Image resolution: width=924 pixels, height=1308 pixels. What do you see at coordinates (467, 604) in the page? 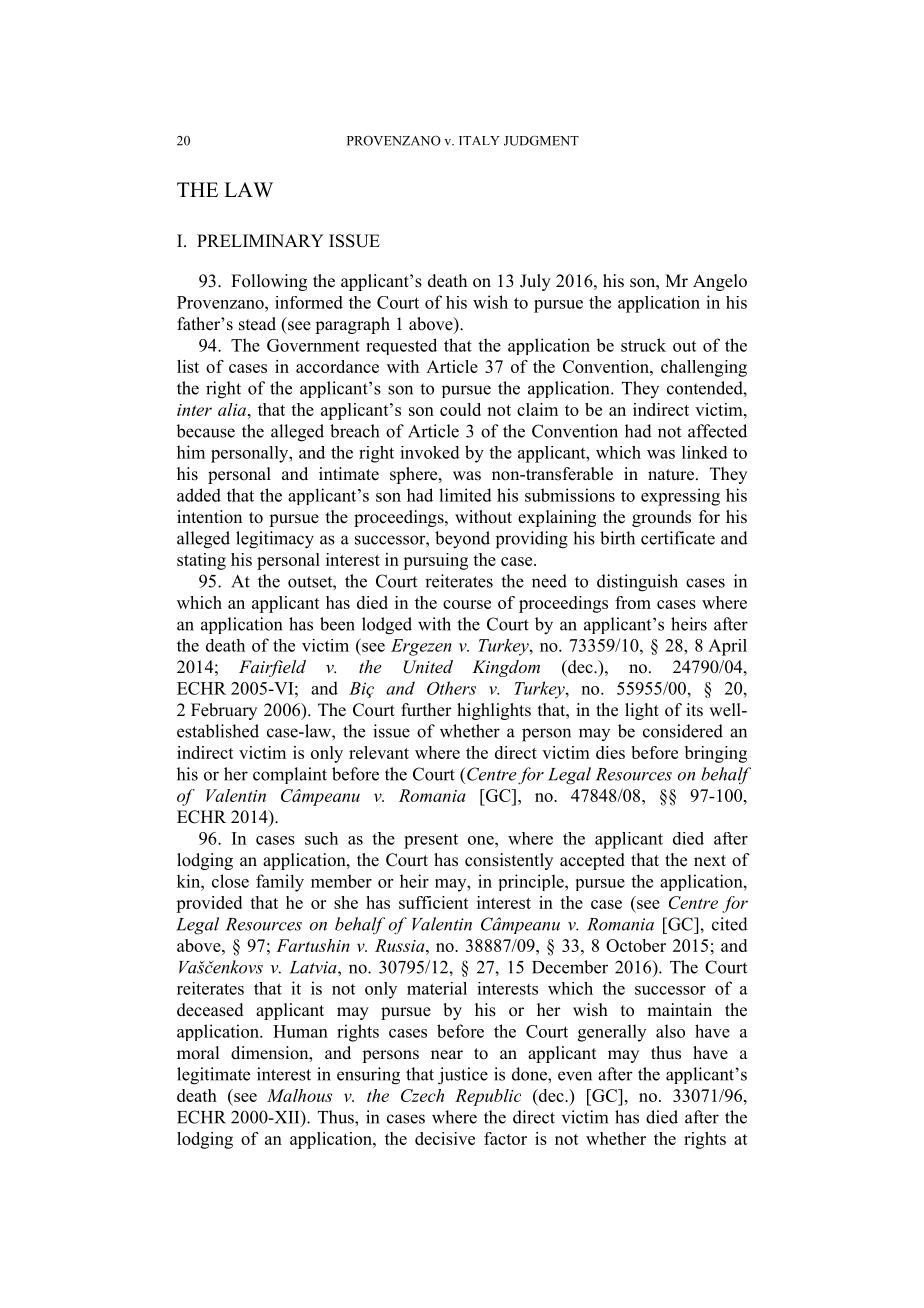
I see `course` at bounding box center [467, 604].
